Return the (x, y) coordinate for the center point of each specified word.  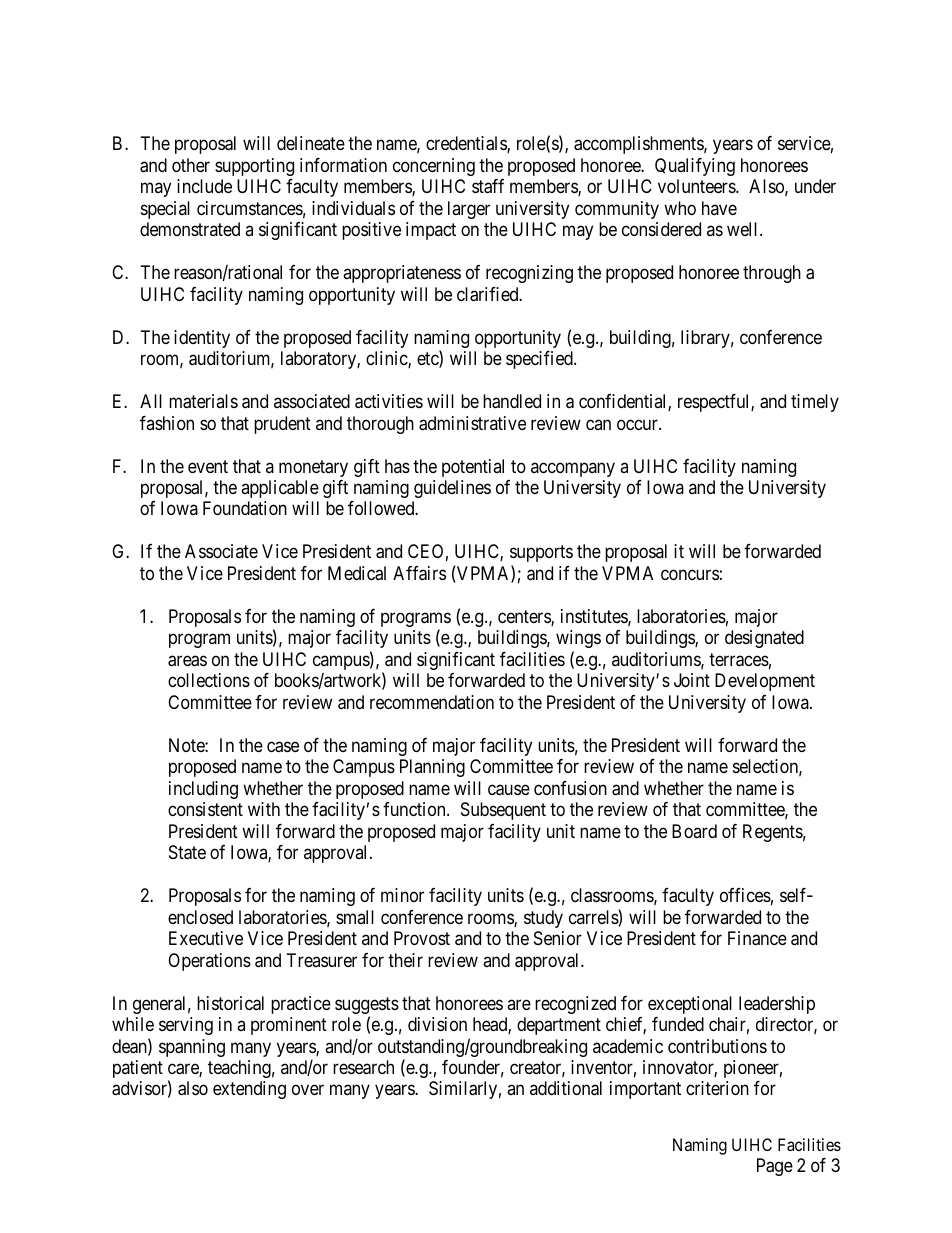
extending (249, 1090)
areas (187, 661)
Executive (206, 938)
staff (488, 186)
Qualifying (695, 167)
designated (764, 639)
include (204, 186)
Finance (757, 938)
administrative (472, 423)
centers (525, 618)
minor (402, 895)
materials (203, 401)
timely (815, 403)
